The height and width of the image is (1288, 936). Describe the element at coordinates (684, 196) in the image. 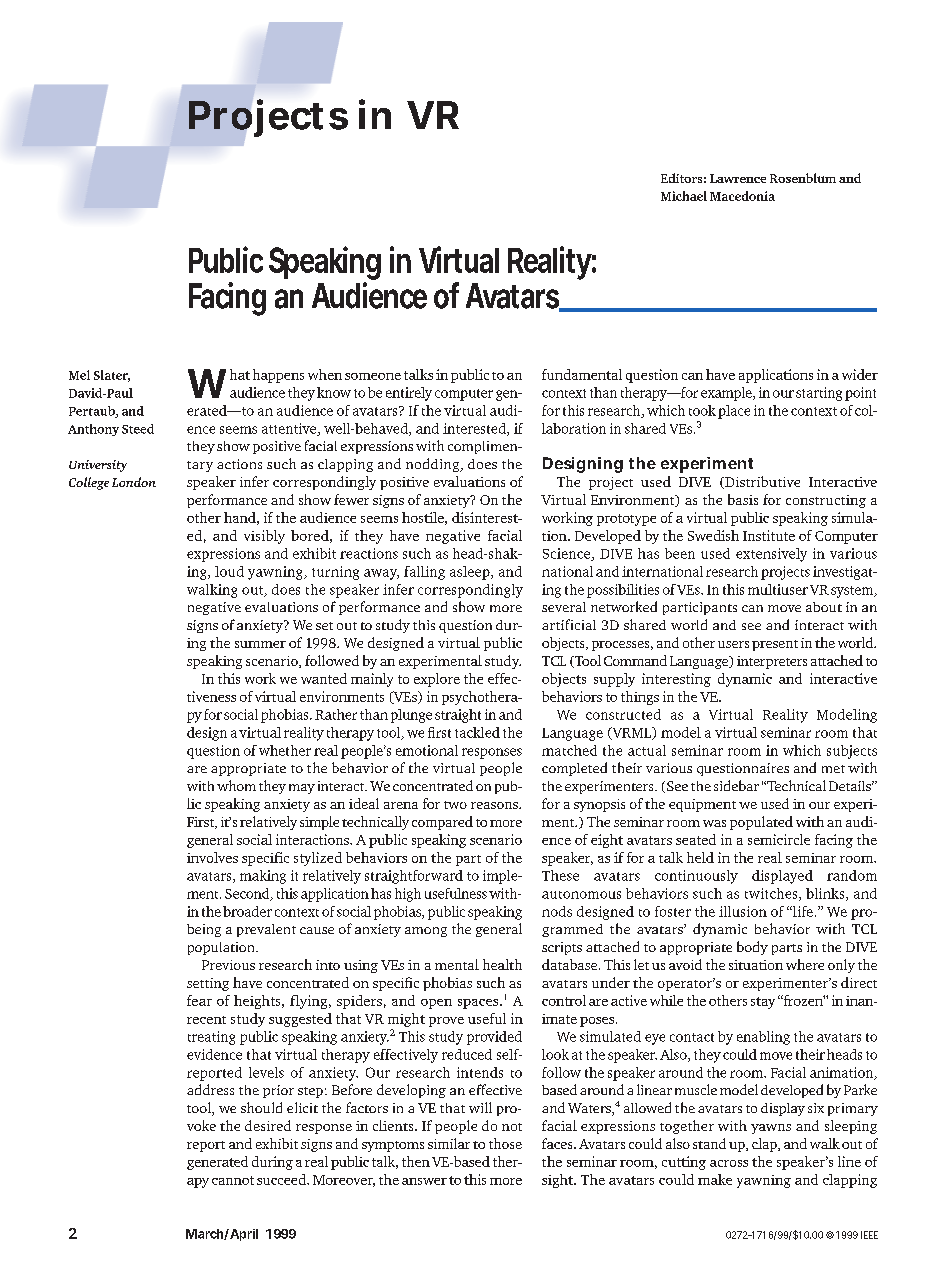

I see `Michael` at that location.
